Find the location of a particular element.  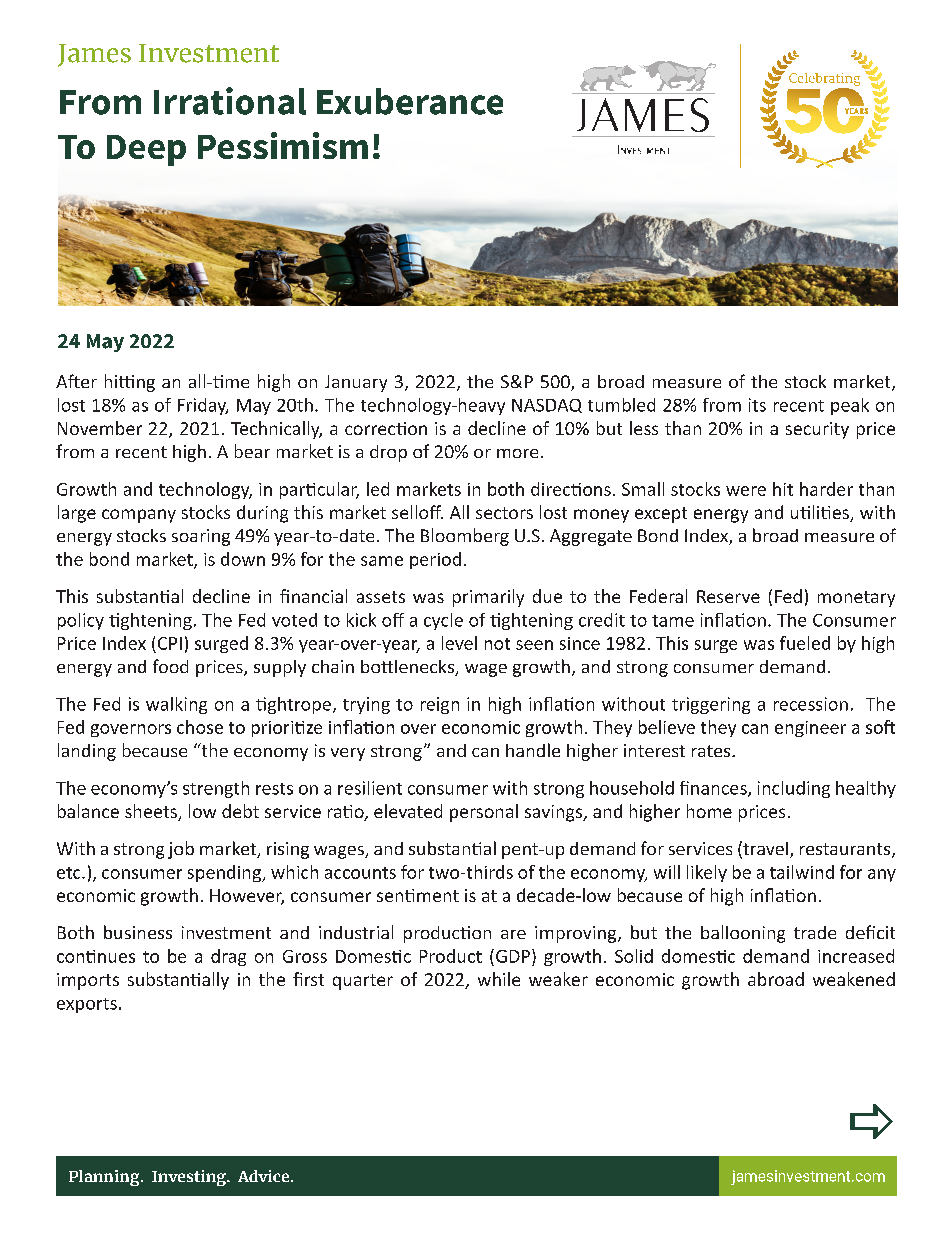

Deep is located at coordinates (146, 150).
